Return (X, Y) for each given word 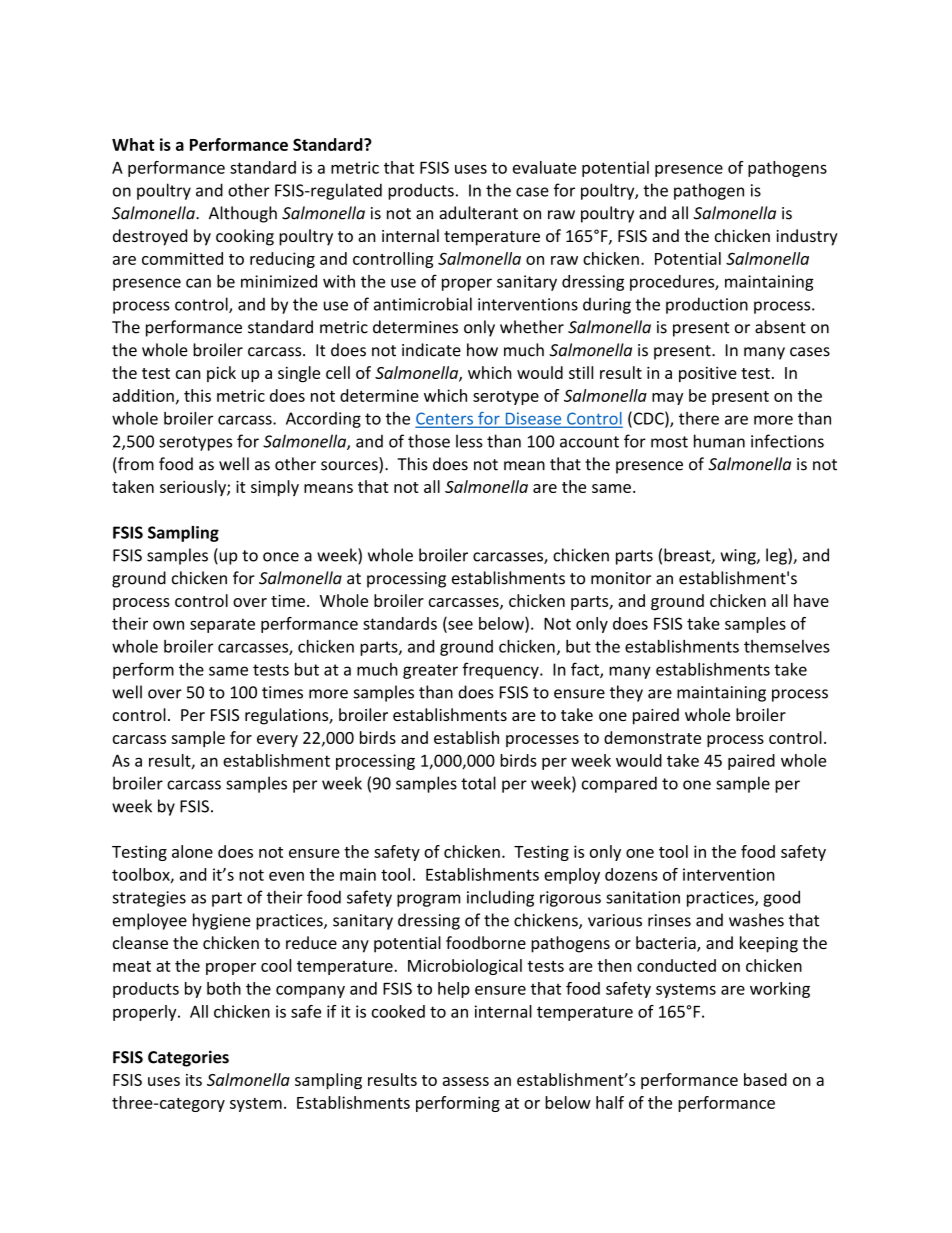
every (277, 741)
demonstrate (652, 737)
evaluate (544, 167)
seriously (194, 488)
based (765, 1079)
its (194, 1080)
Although (243, 214)
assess (466, 1081)
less (469, 441)
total (478, 783)
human (719, 441)
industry (807, 237)
